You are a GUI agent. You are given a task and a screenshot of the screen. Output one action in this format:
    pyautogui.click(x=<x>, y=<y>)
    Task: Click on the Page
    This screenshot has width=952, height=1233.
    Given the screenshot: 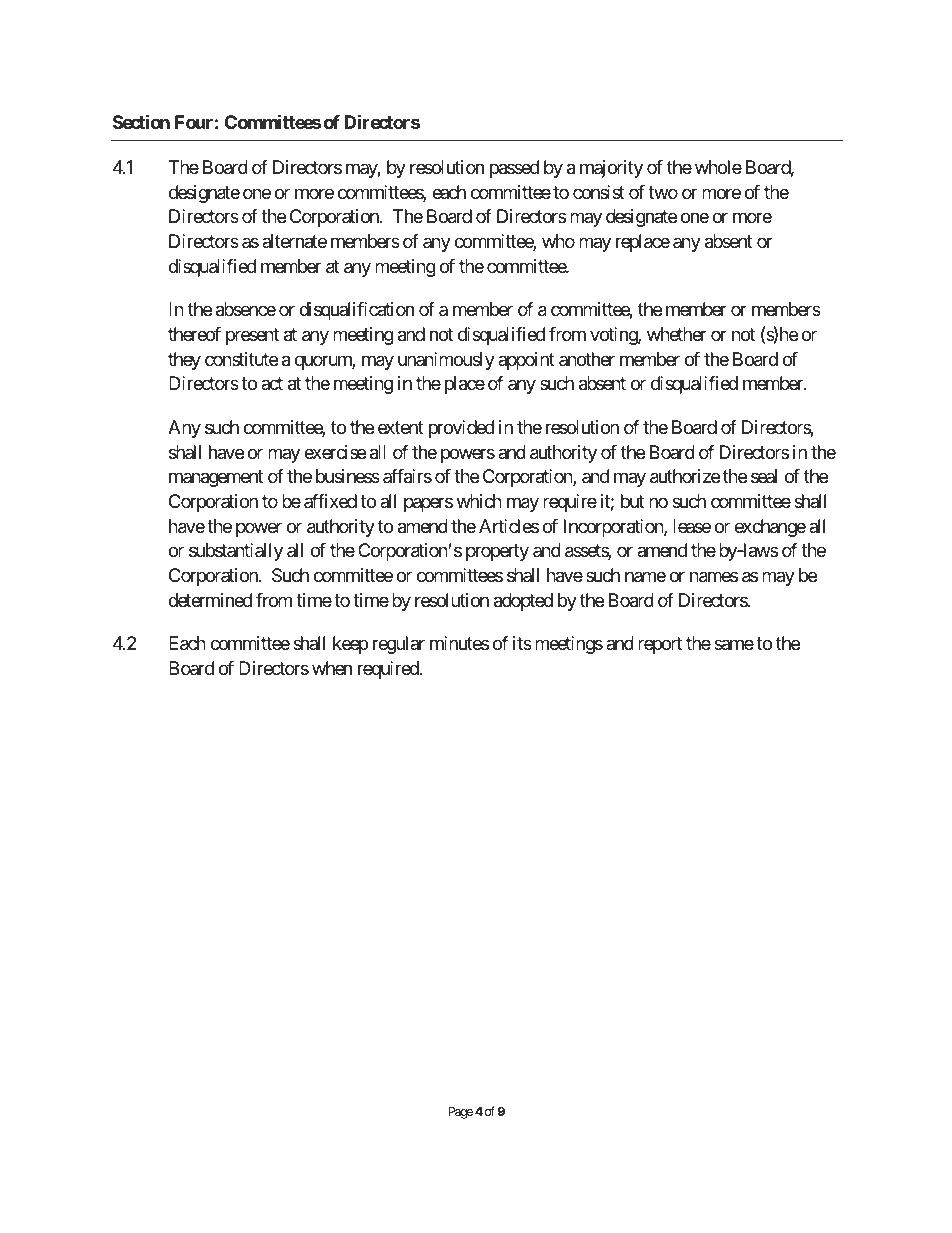 What is the action you would take?
    pyautogui.click(x=461, y=1113)
